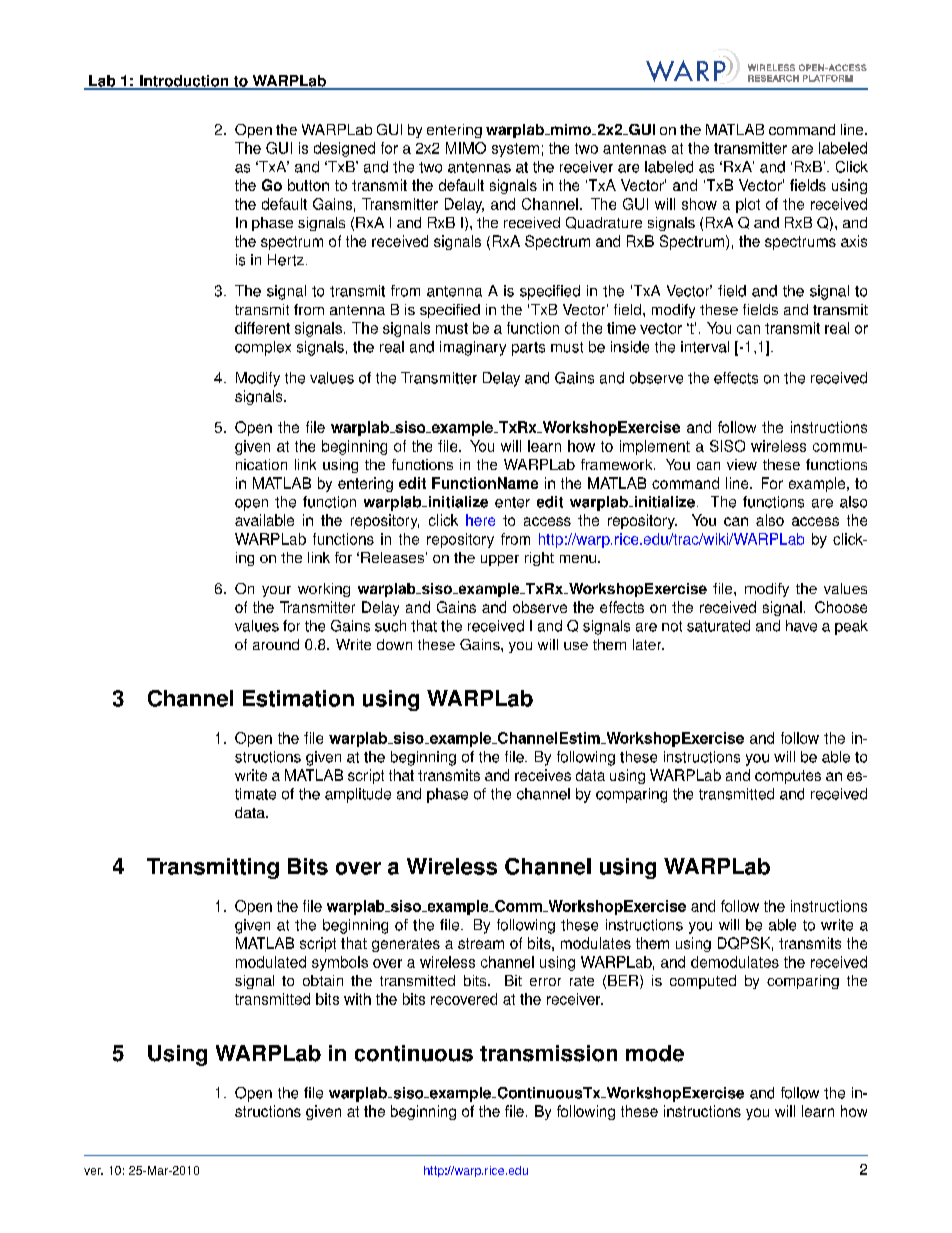 Image resolution: width=952 pixels, height=1233 pixels. Describe the element at coordinates (801, 626) in the screenshot. I see `have` at that location.
